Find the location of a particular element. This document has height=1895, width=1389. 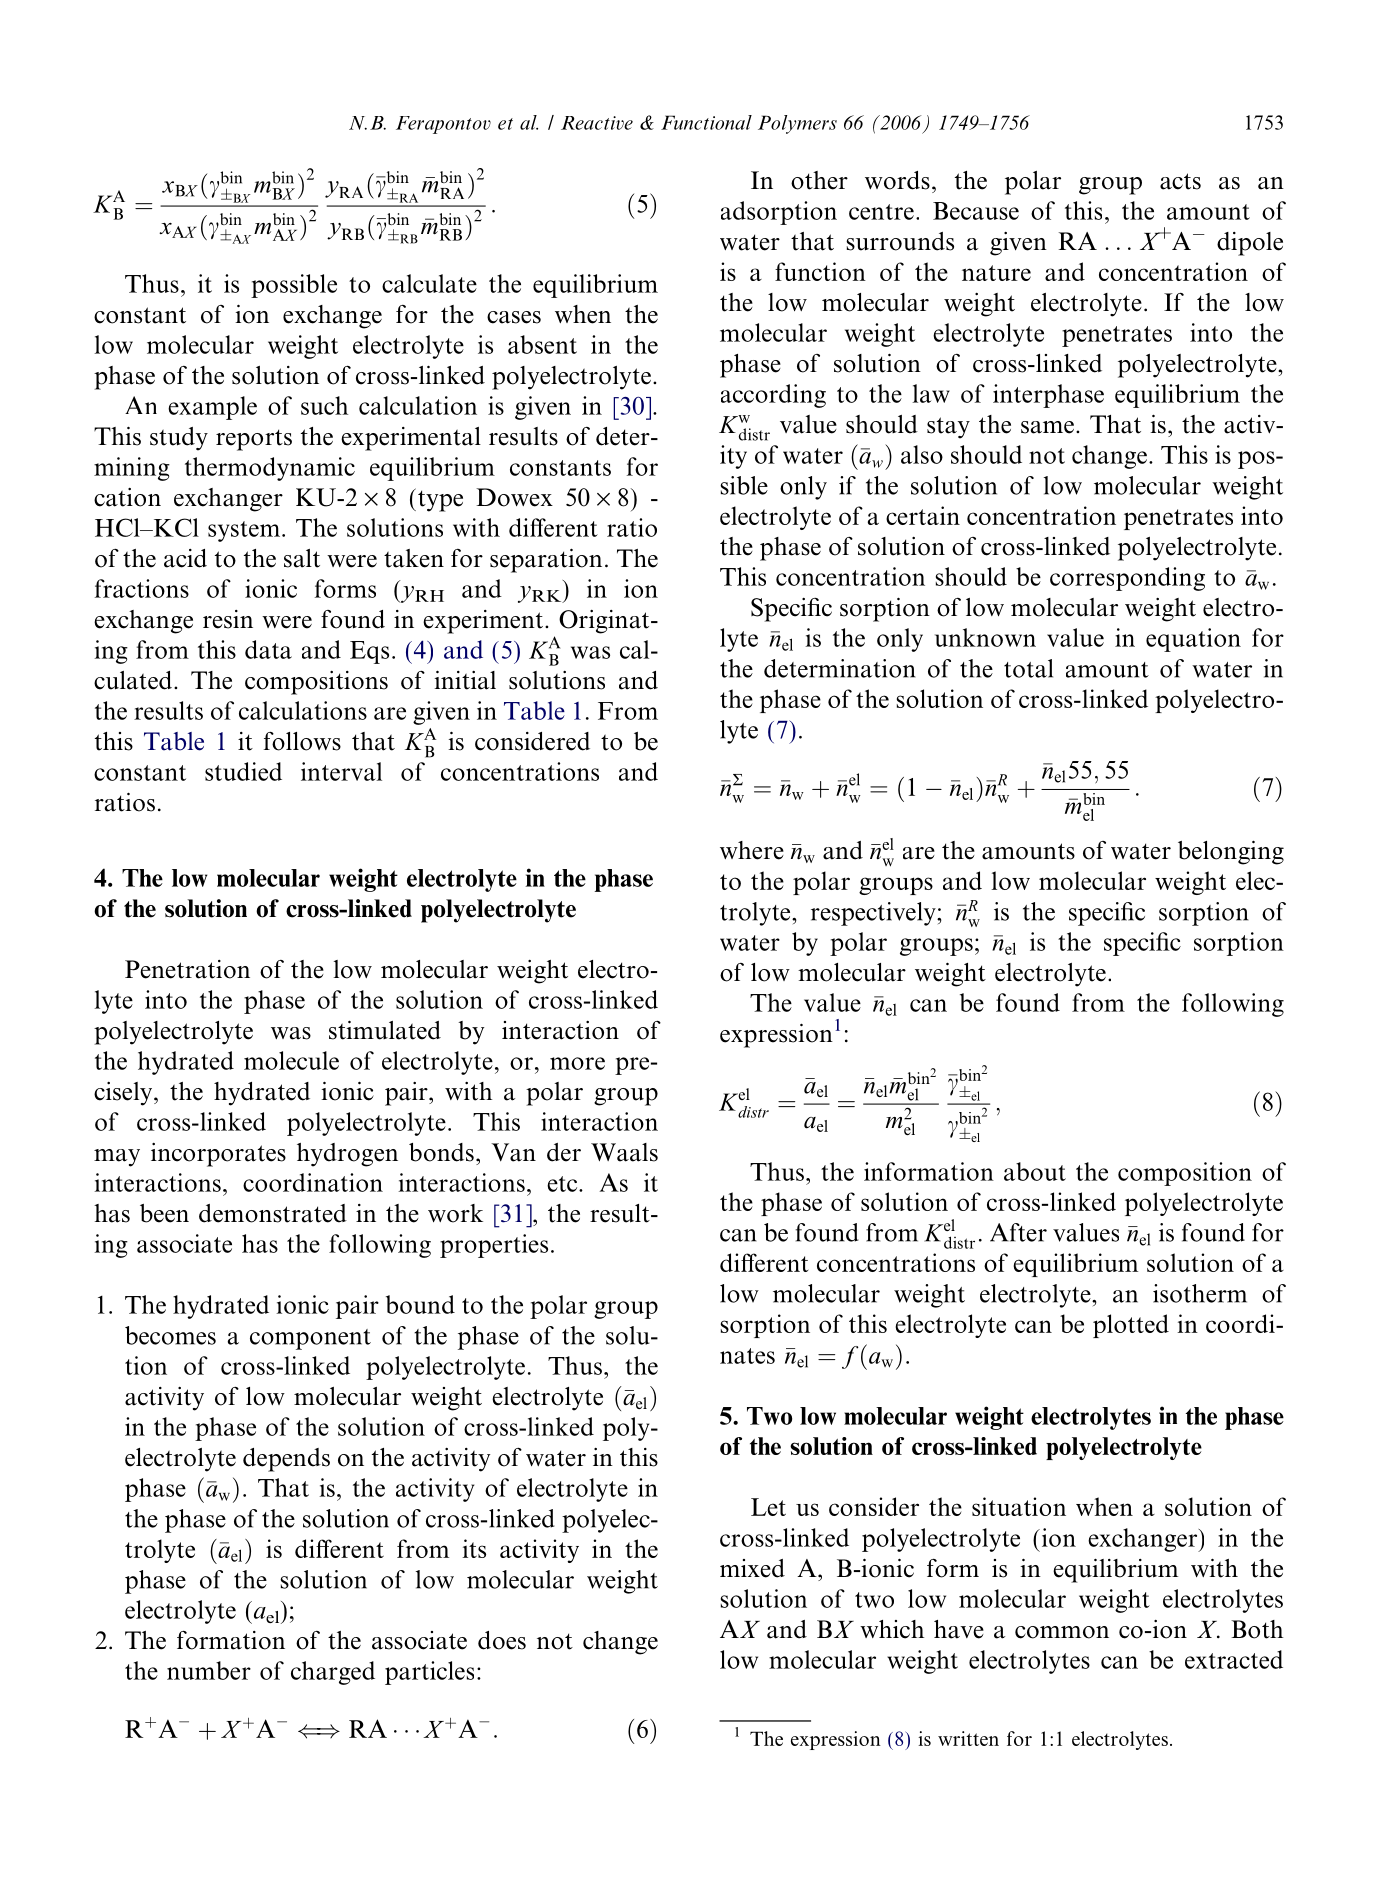

mixed is located at coordinates (752, 1568).
